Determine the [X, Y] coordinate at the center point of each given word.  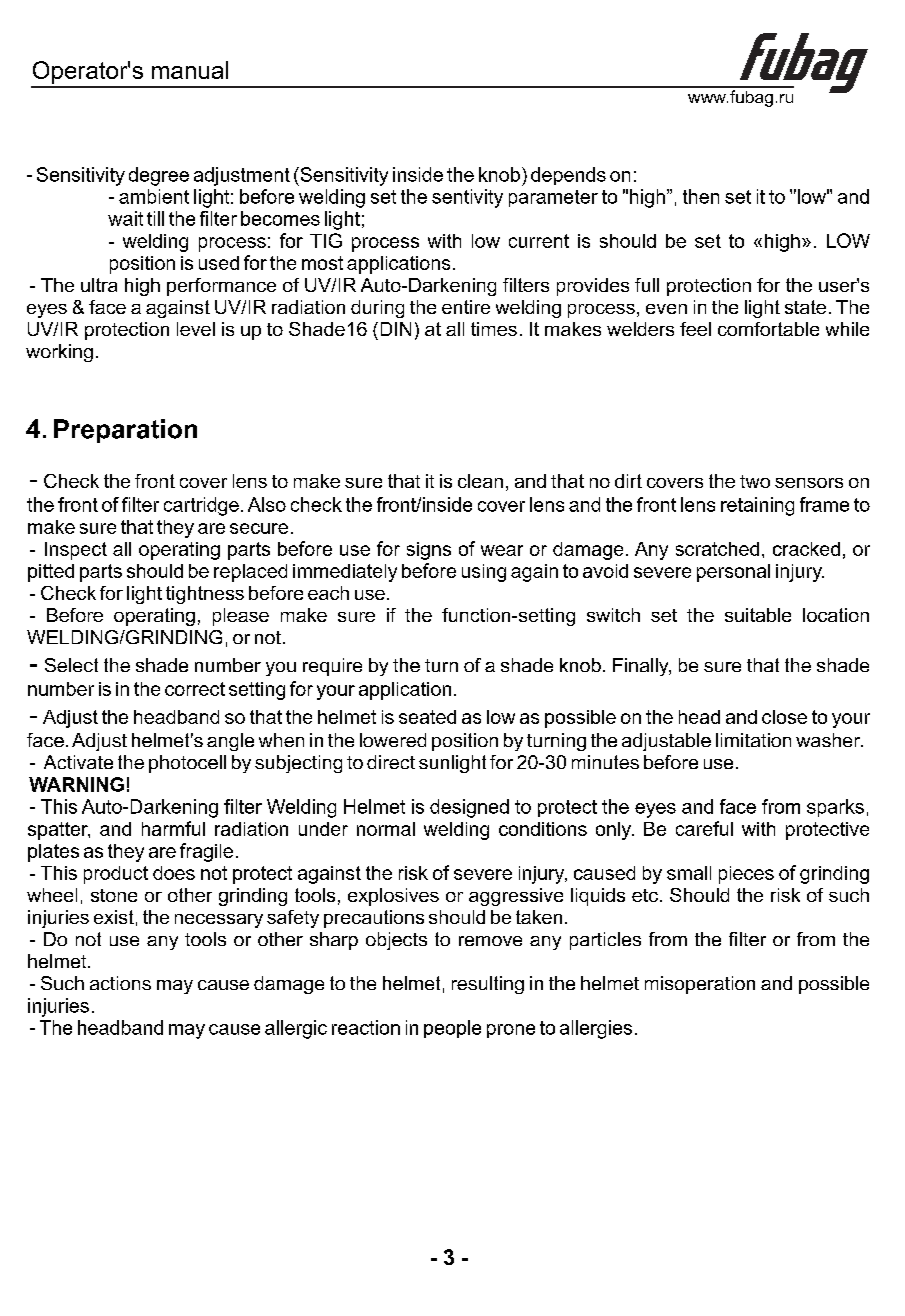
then [701, 196]
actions [120, 983]
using [484, 573]
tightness [205, 595]
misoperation [700, 985]
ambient [154, 196]
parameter [553, 198]
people [452, 1029]
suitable [758, 615]
